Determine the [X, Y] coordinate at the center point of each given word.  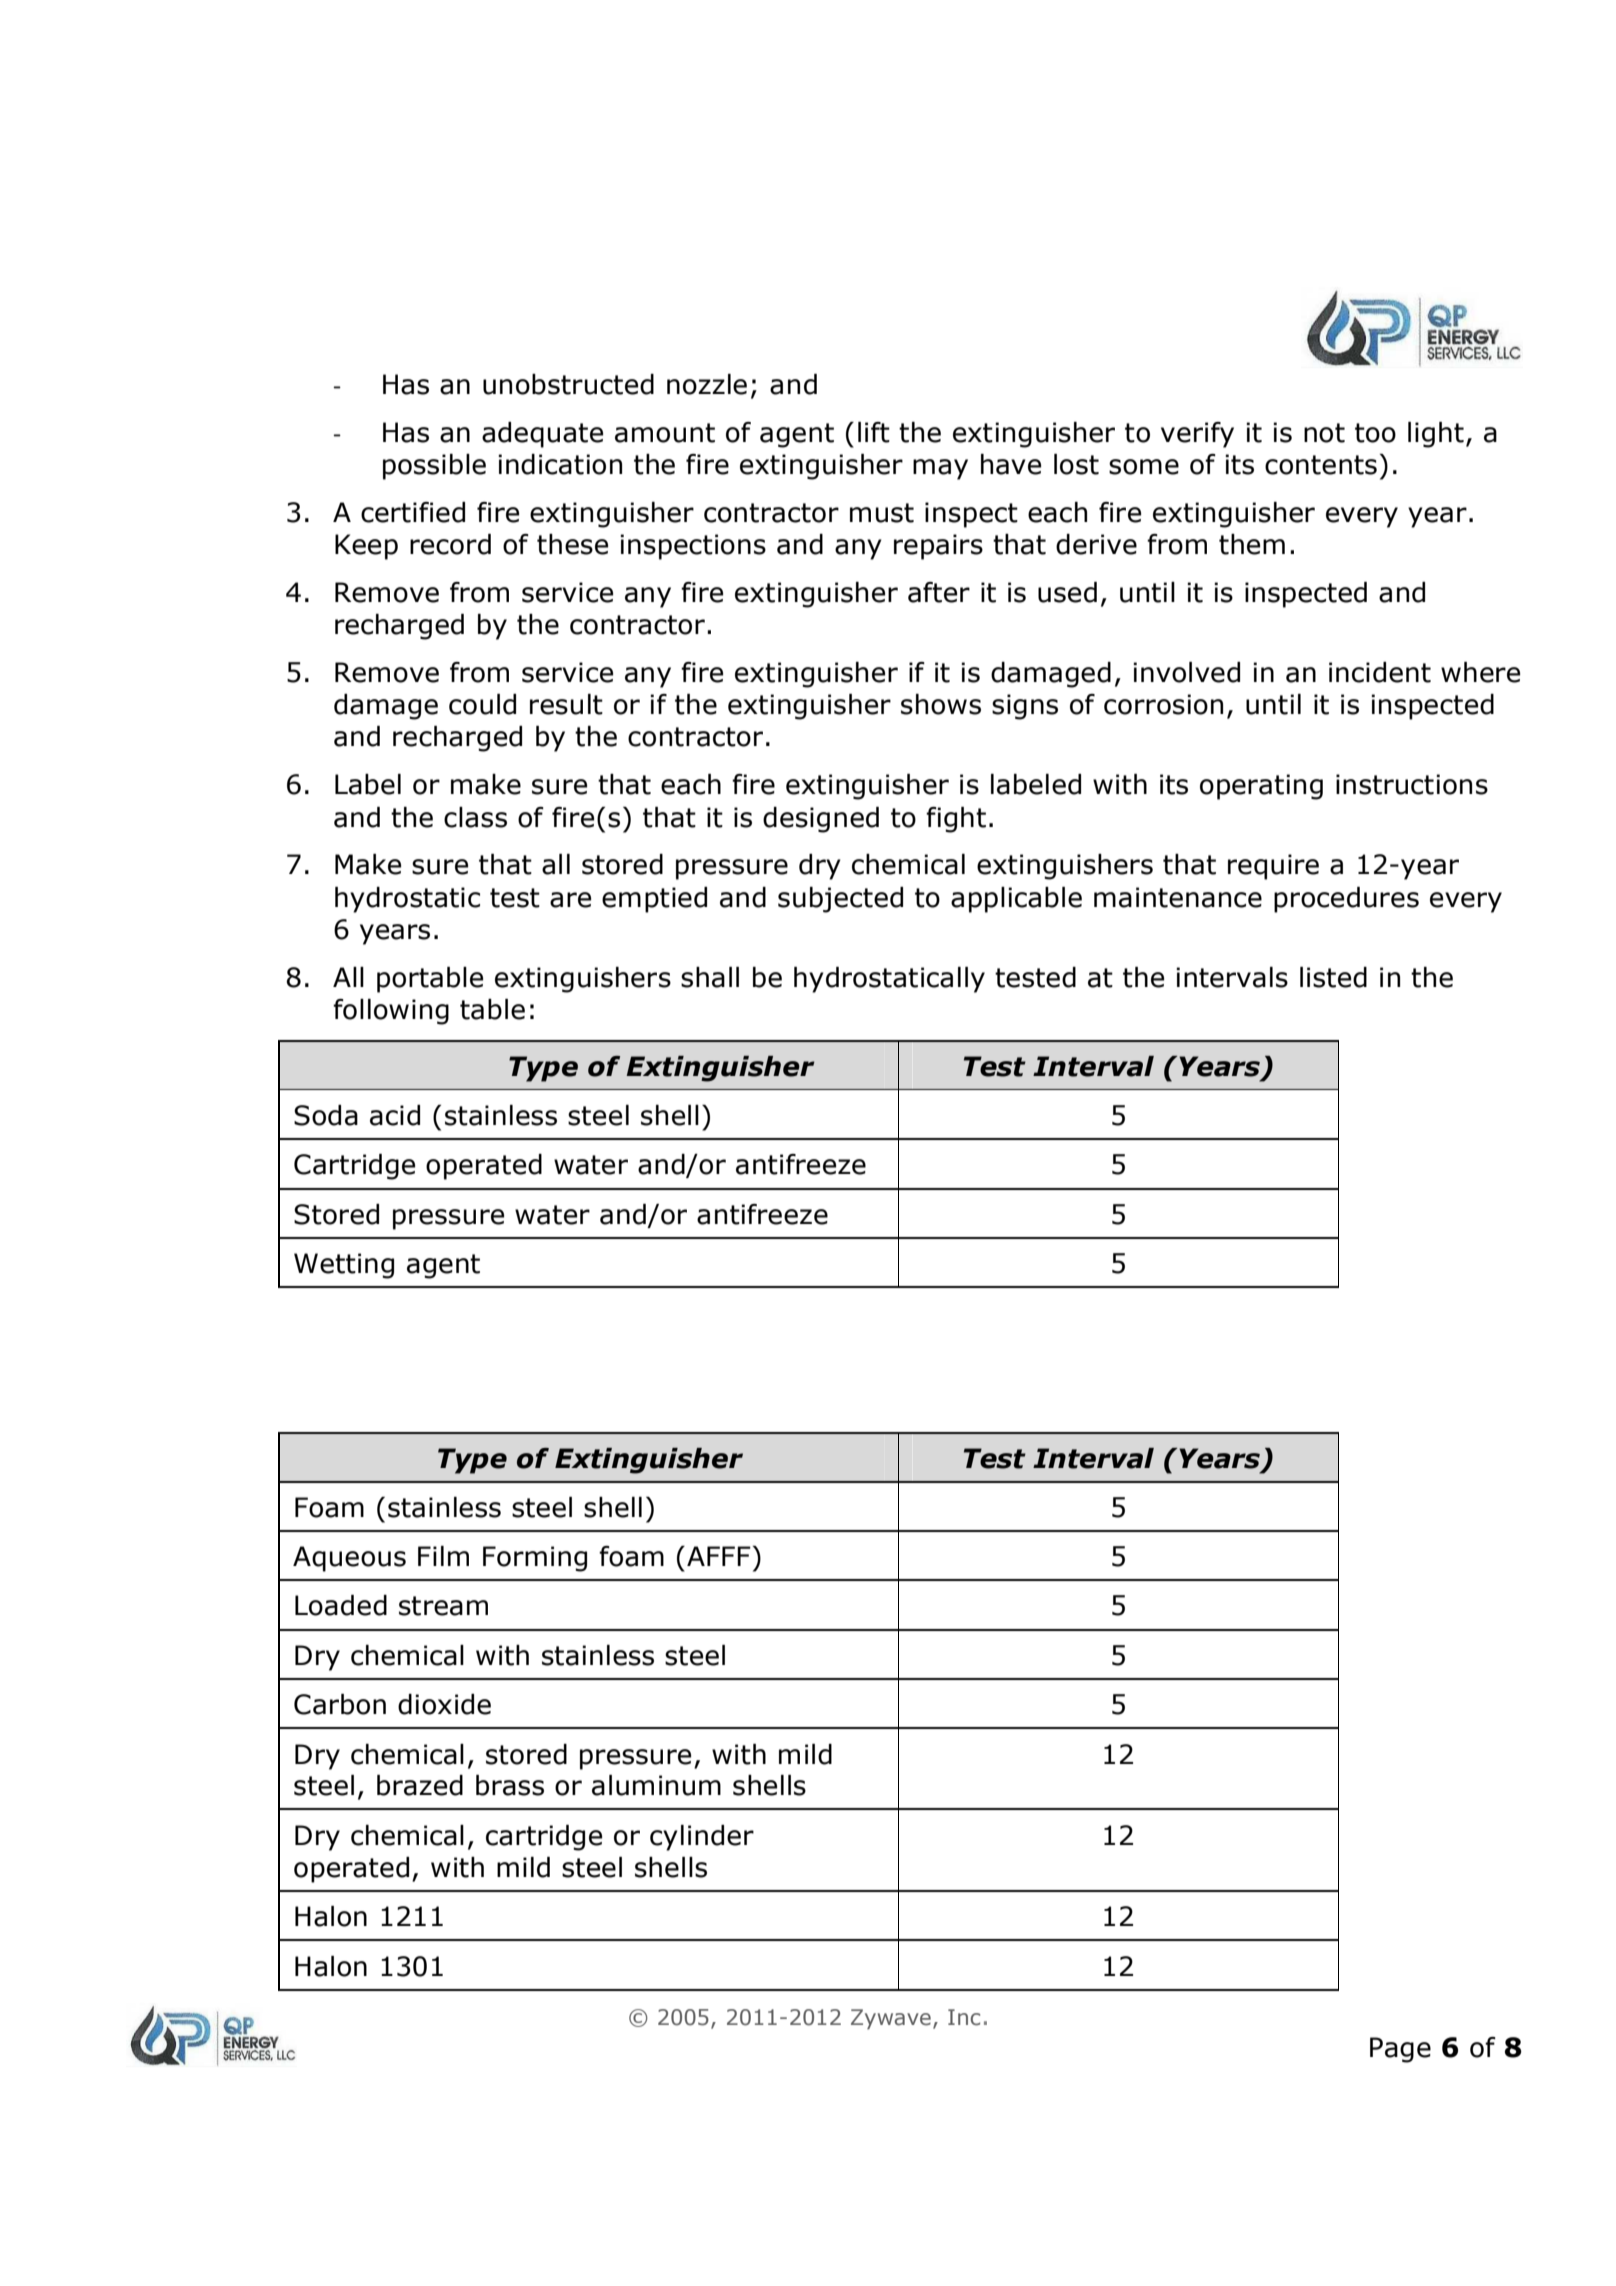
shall [710, 977]
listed [1333, 977]
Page [1400, 2050]
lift [874, 432]
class [475, 817]
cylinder [702, 1838]
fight [956, 820]
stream [443, 1606]
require [1273, 867]
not [1324, 433]
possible [434, 467]
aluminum [656, 1785]
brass [510, 1785]
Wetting [344, 1266]
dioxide [444, 1704]
